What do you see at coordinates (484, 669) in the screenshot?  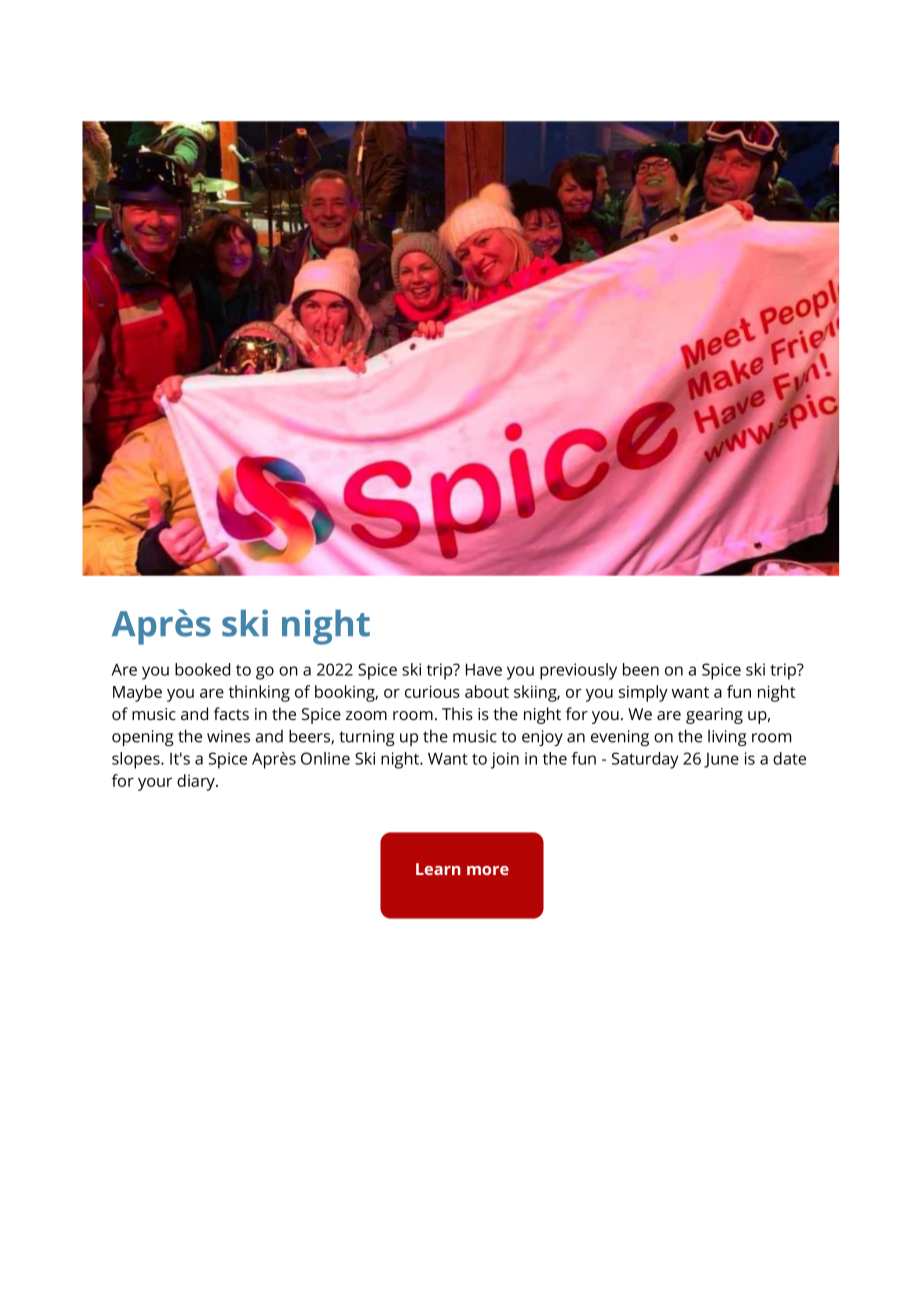 I see `Have` at bounding box center [484, 669].
